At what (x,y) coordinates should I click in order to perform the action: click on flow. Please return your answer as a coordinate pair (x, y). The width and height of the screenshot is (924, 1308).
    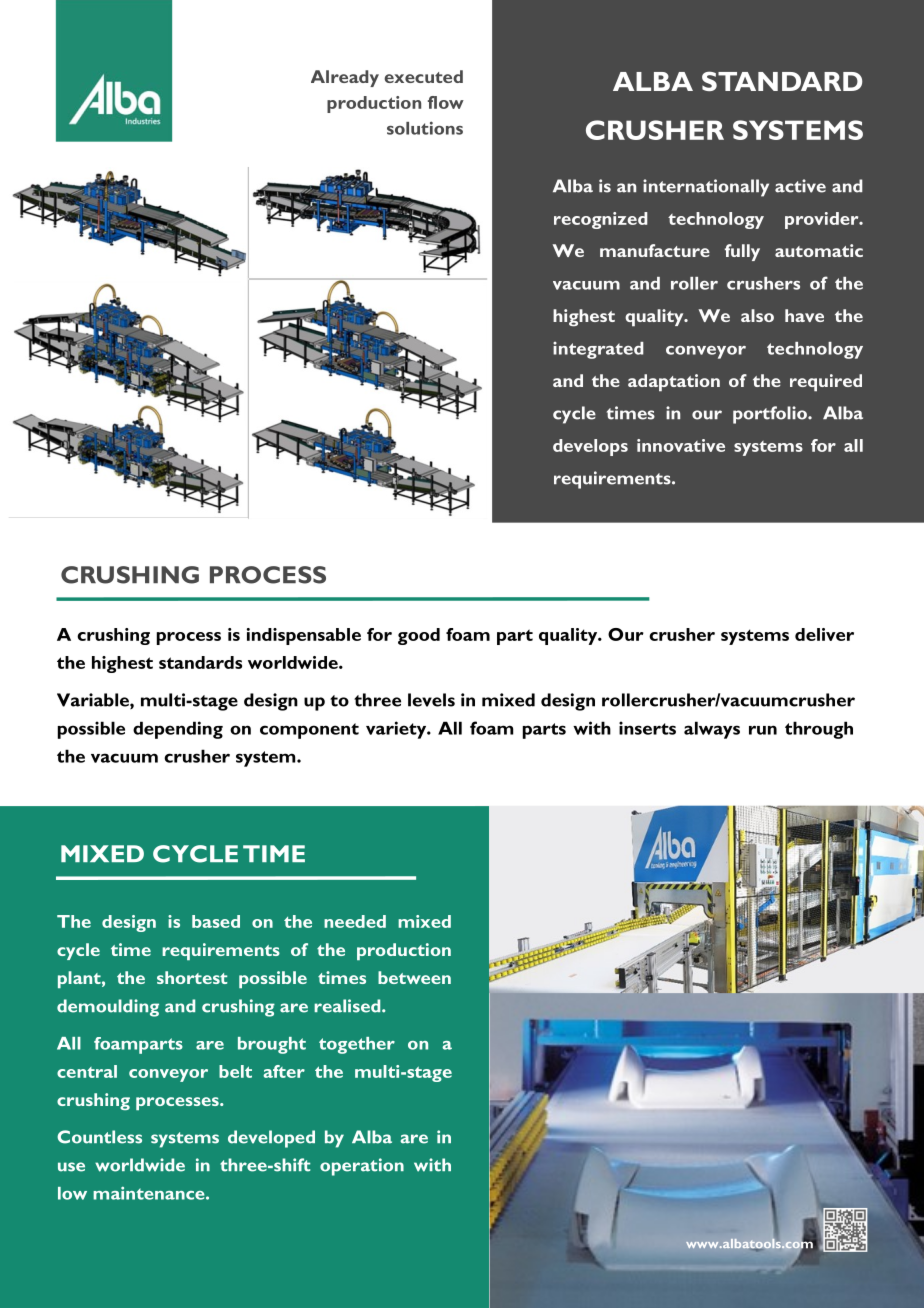
    Looking at the image, I should click on (446, 102).
